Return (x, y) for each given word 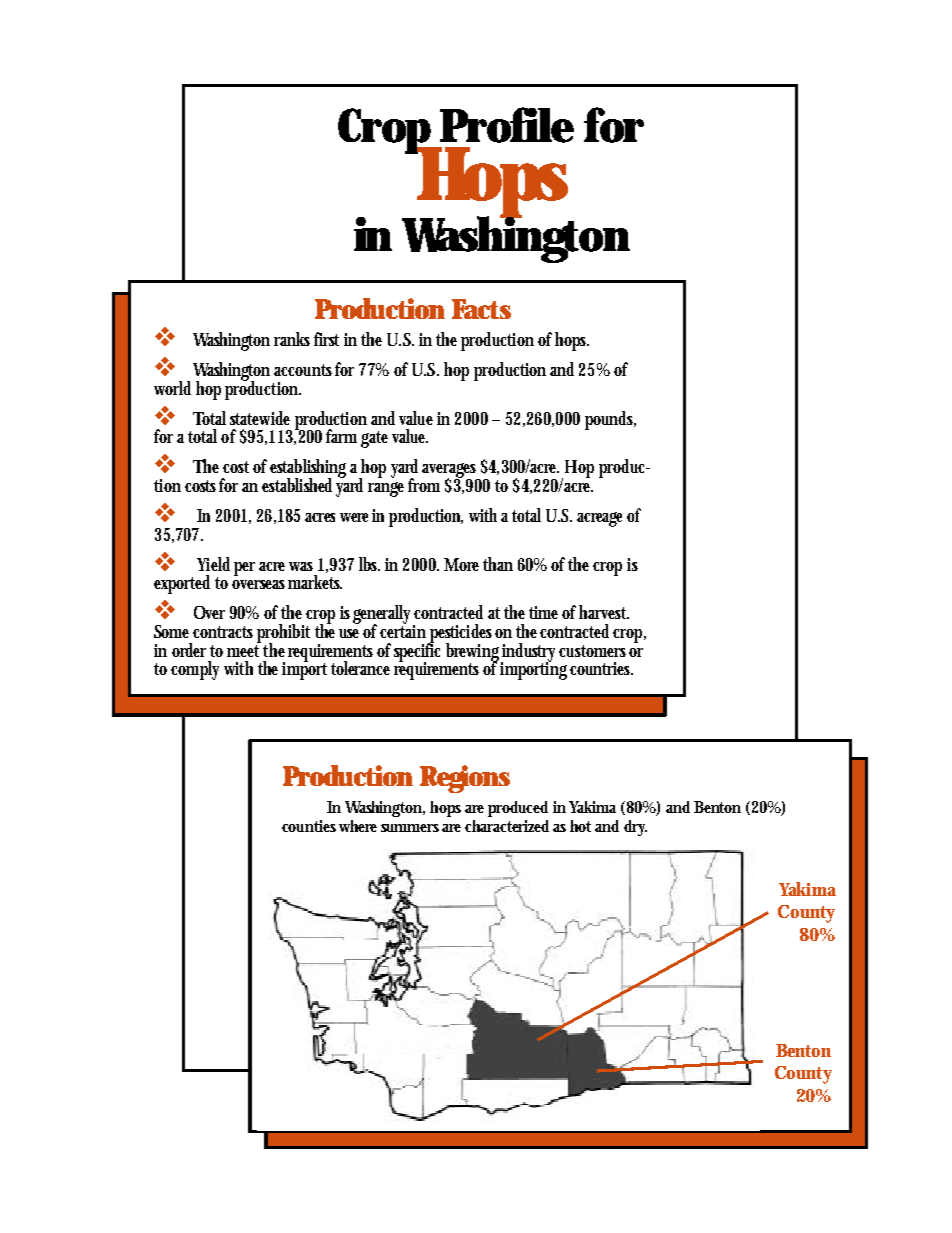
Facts (481, 309)
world (172, 388)
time (546, 612)
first (326, 339)
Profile (507, 125)
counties (309, 826)
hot (580, 826)
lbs (369, 564)
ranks (292, 339)
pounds (610, 420)
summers (412, 828)
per (244, 569)
